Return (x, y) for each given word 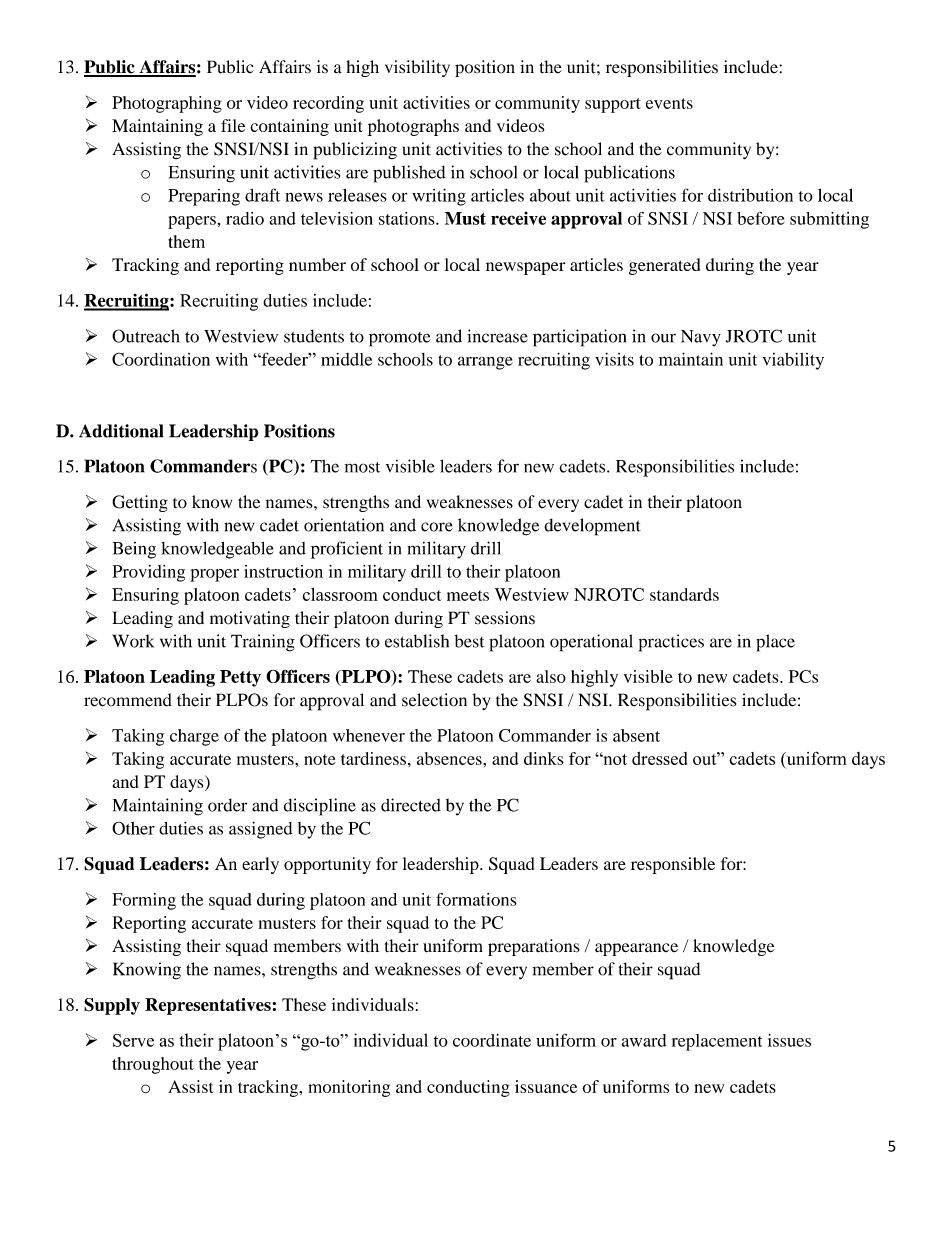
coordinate (492, 1040)
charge (194, 737)
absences (450, 758)
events (669, 103)
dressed (659, 758)
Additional (121, 431)
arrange (485, 363)
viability (793, 361)
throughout (153, 1065)
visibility (417, 68)
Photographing (167, 104)
